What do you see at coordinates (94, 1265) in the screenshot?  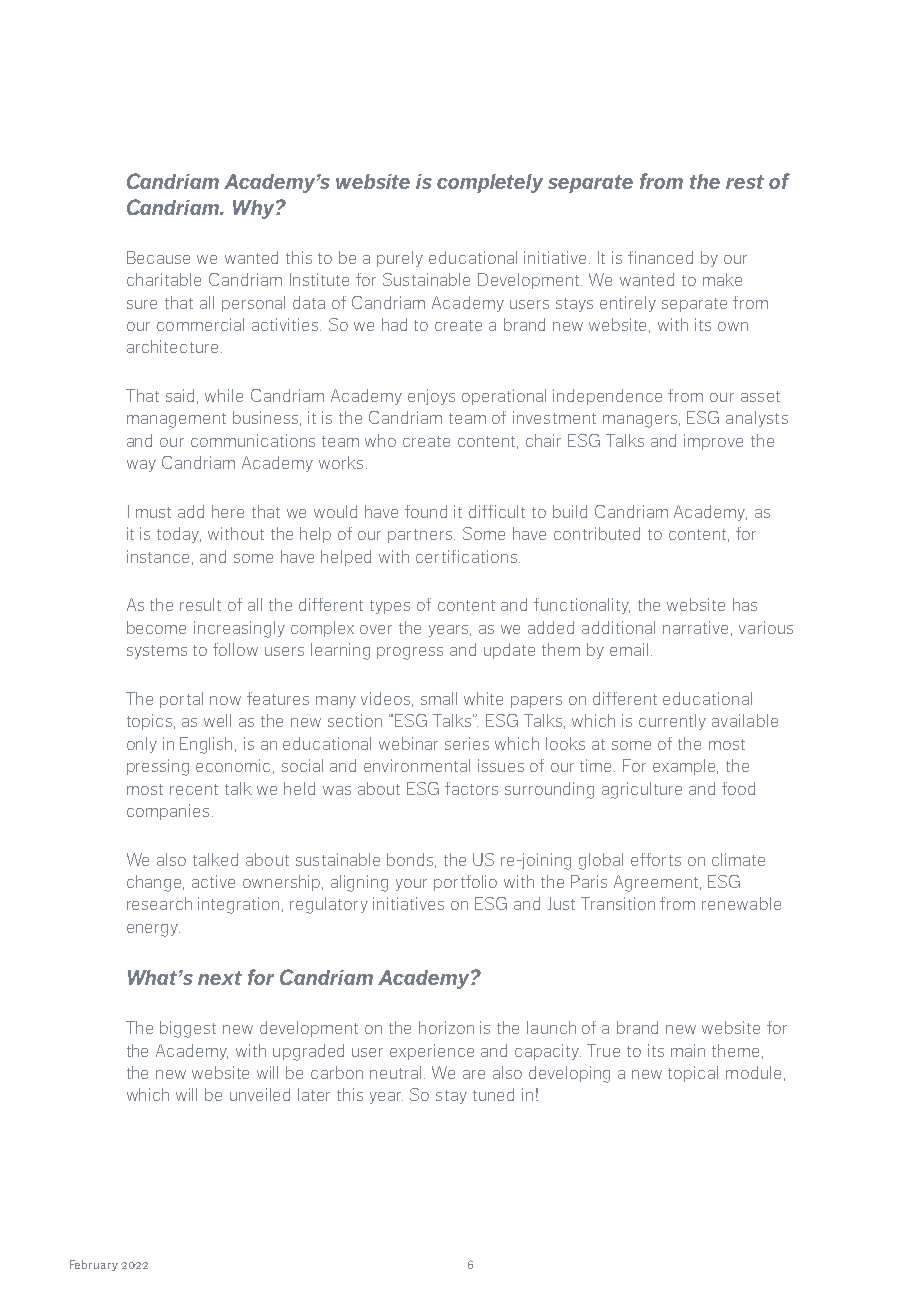 I see `February` at bounding box center [94, 1265].
